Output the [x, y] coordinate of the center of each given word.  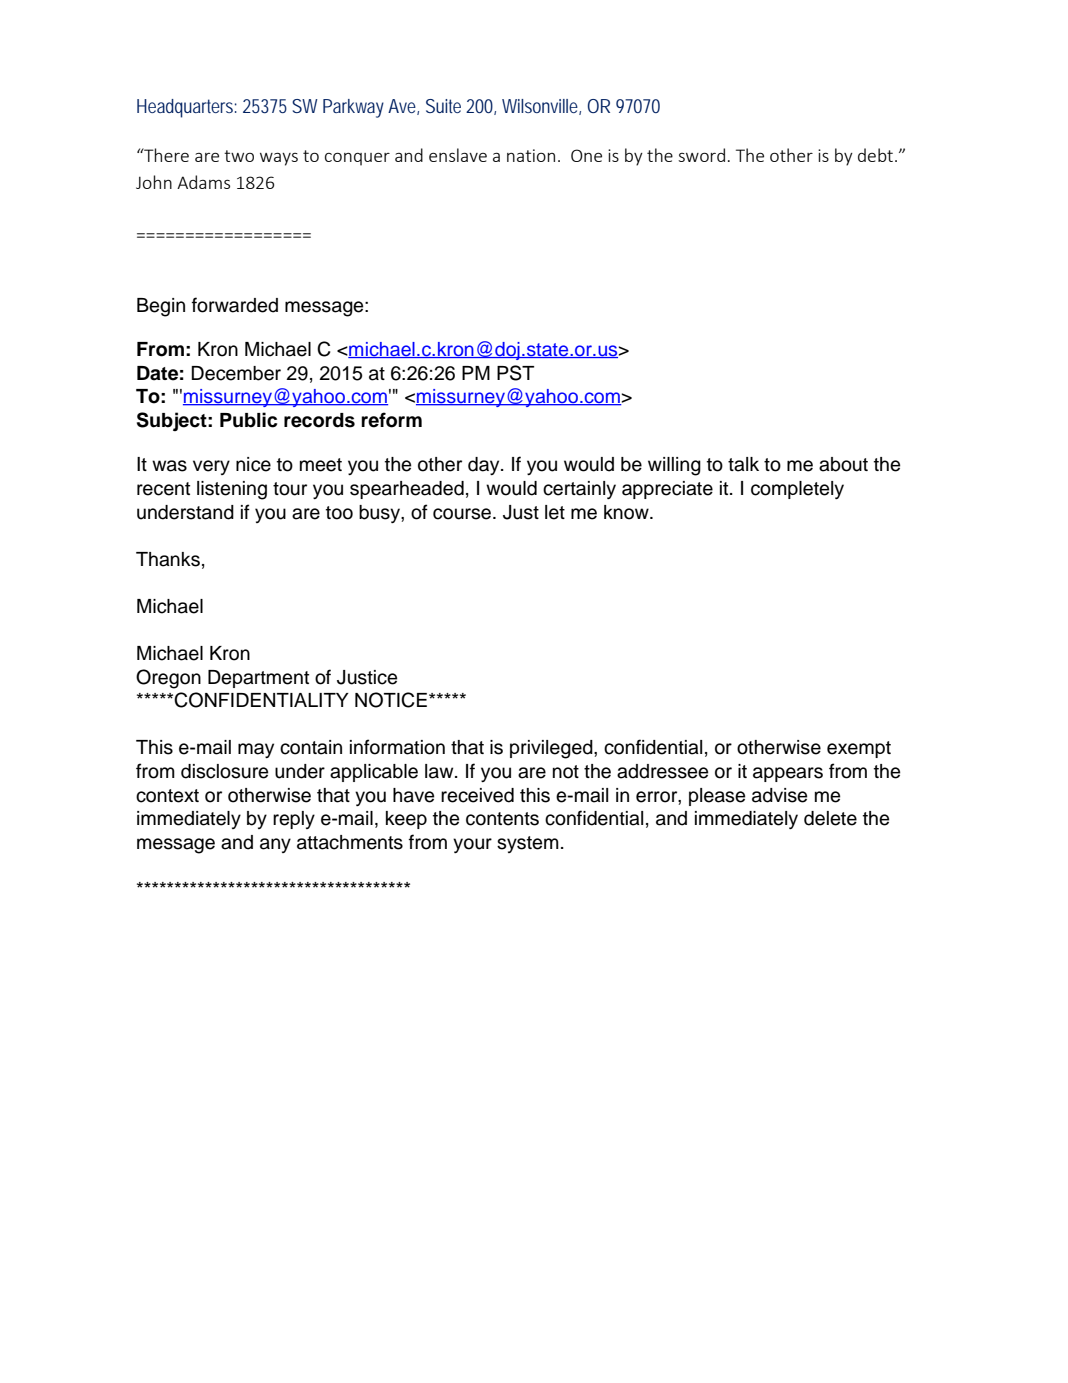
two [239, 156]
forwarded [235, 305]
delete [830, 818]
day [485, 466]
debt [875, 155]
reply [294, 820]
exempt [859, 749]
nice [253, 464]
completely [797, 490]
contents [502, 819]
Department [258, 679]
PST [515, 373]
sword [701, 155]
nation [531, 155]
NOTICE [391, 700]
